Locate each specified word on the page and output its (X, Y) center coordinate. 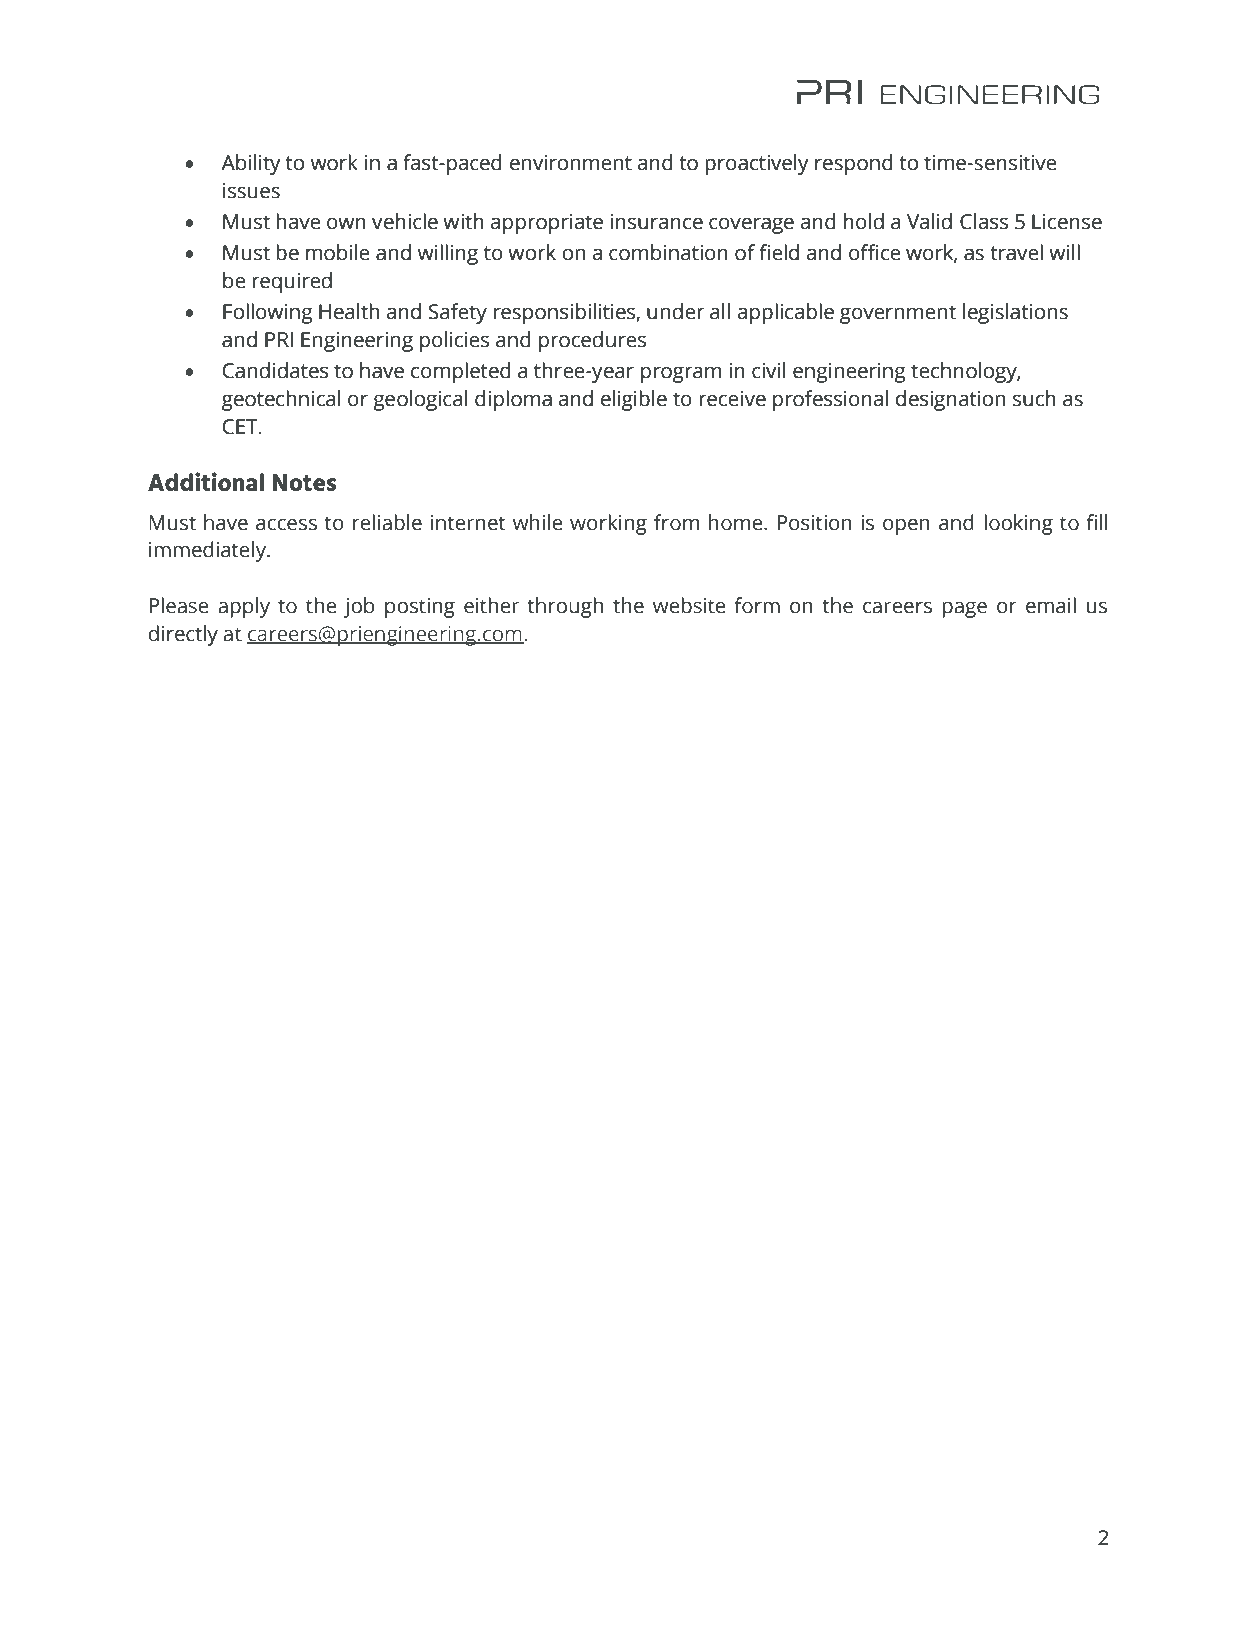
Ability (251, 164)
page (964, 609)
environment (571, 163)
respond (854, 164)
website (689, 605)
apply (244, 607)
